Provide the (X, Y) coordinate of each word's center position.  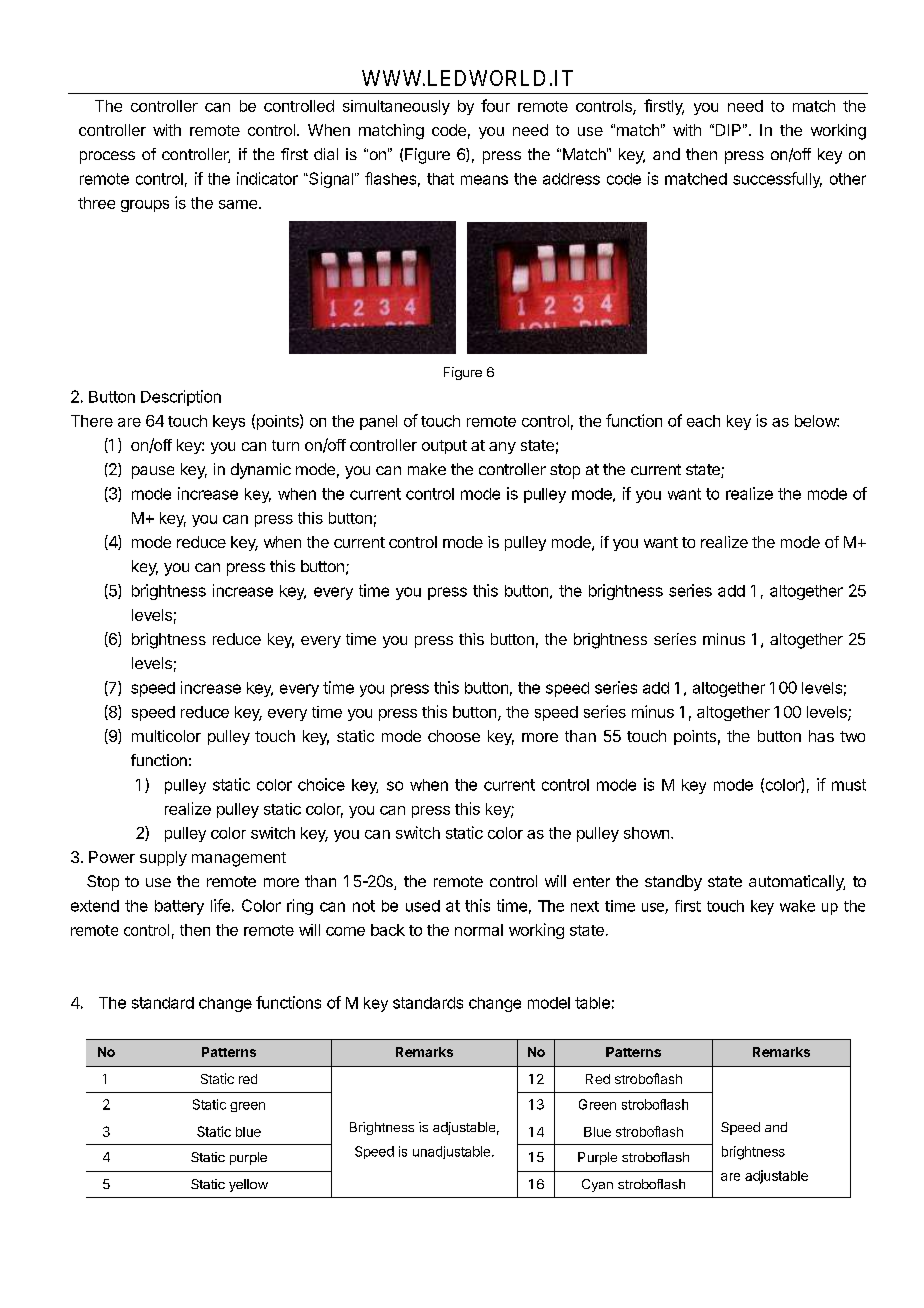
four (495, 105)
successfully (777, 180)
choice (321, 784)
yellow (248, 1185)
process (107, 157)
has (821, 736)
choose (454, 736)
